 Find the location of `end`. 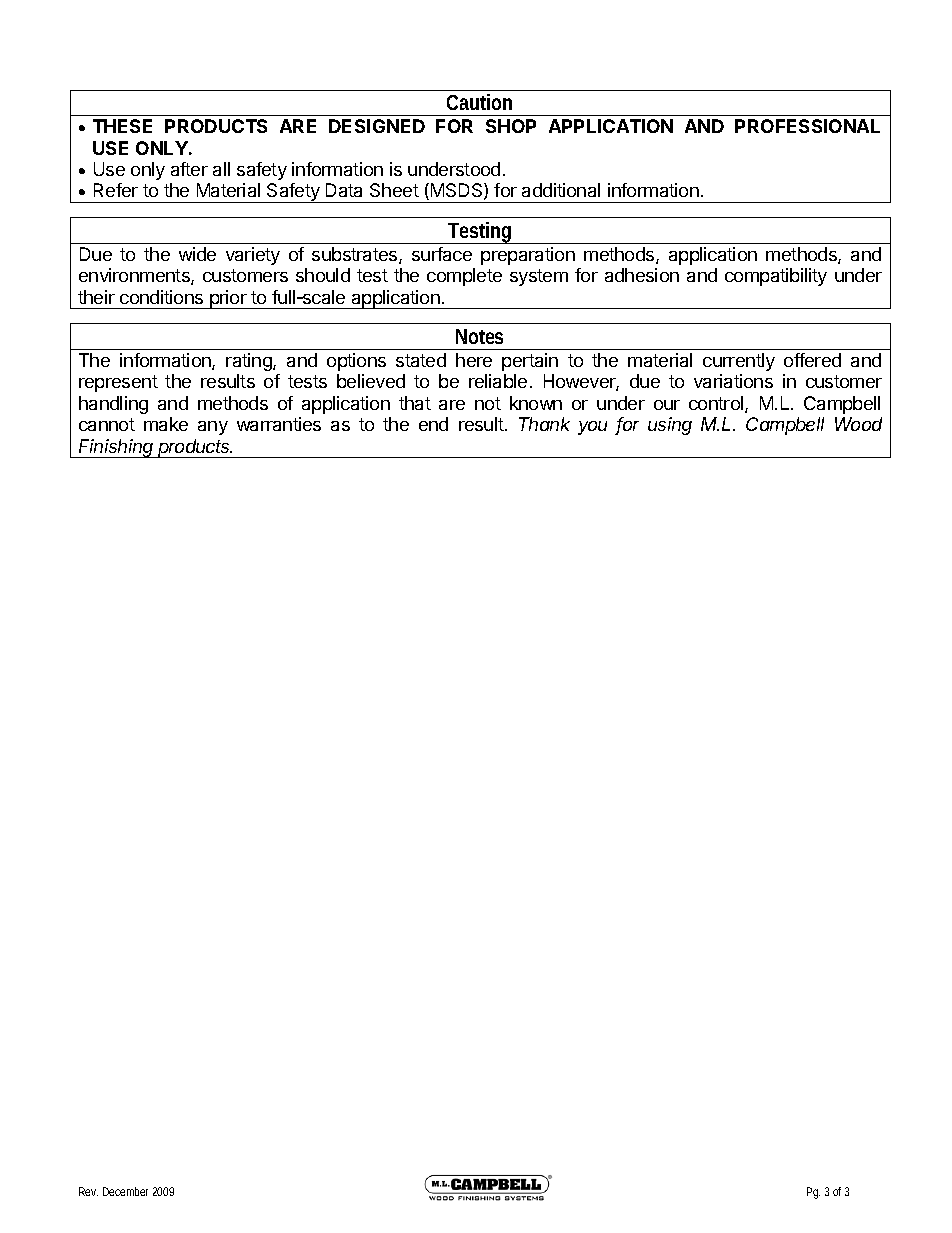

end is located at coordinates (433, 424).
